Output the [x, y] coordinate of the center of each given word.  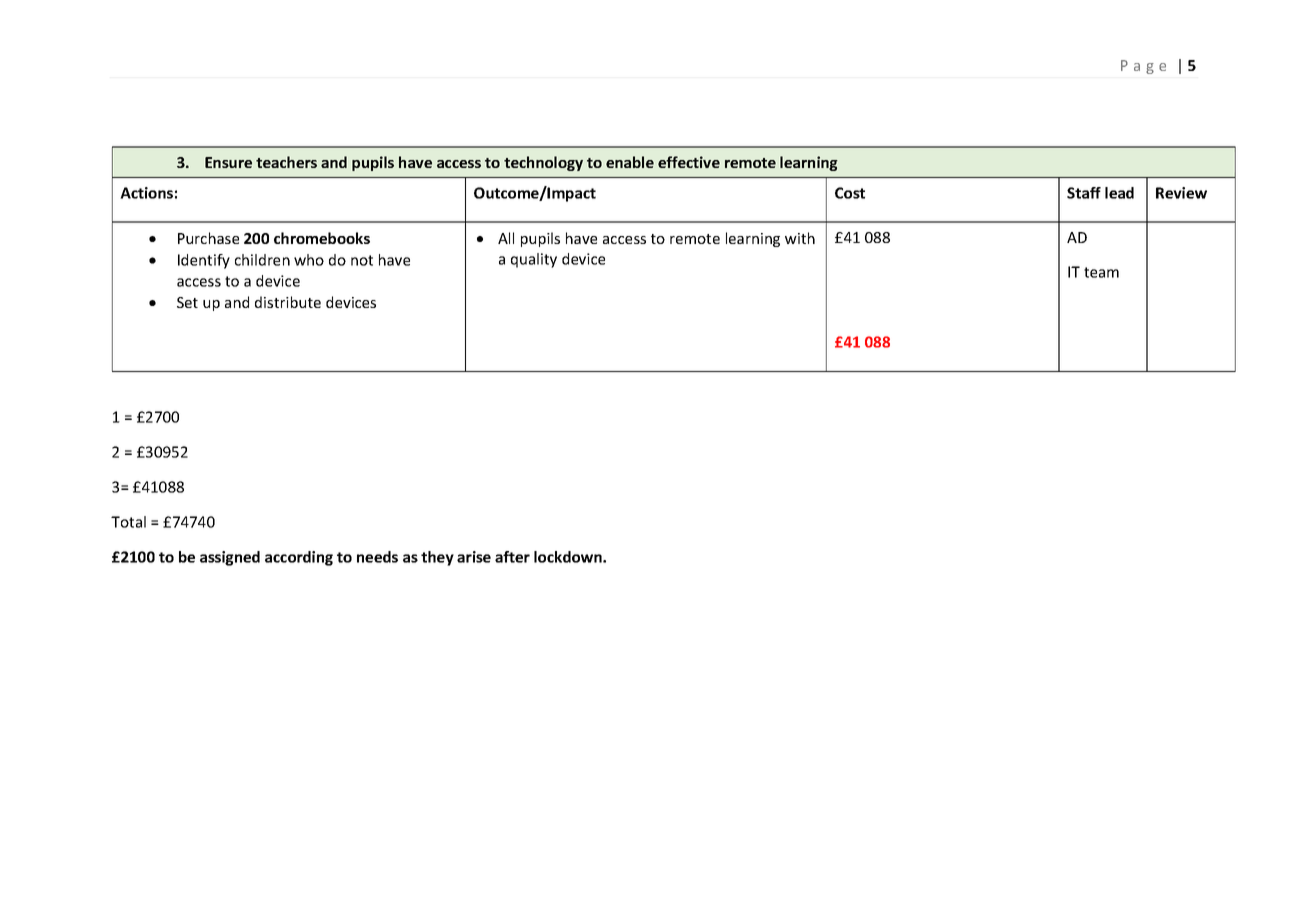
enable [630, 162]
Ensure [228, 162]
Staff [1084, 193]
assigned [230, 558]
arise [474, 557]
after [512, 557]
